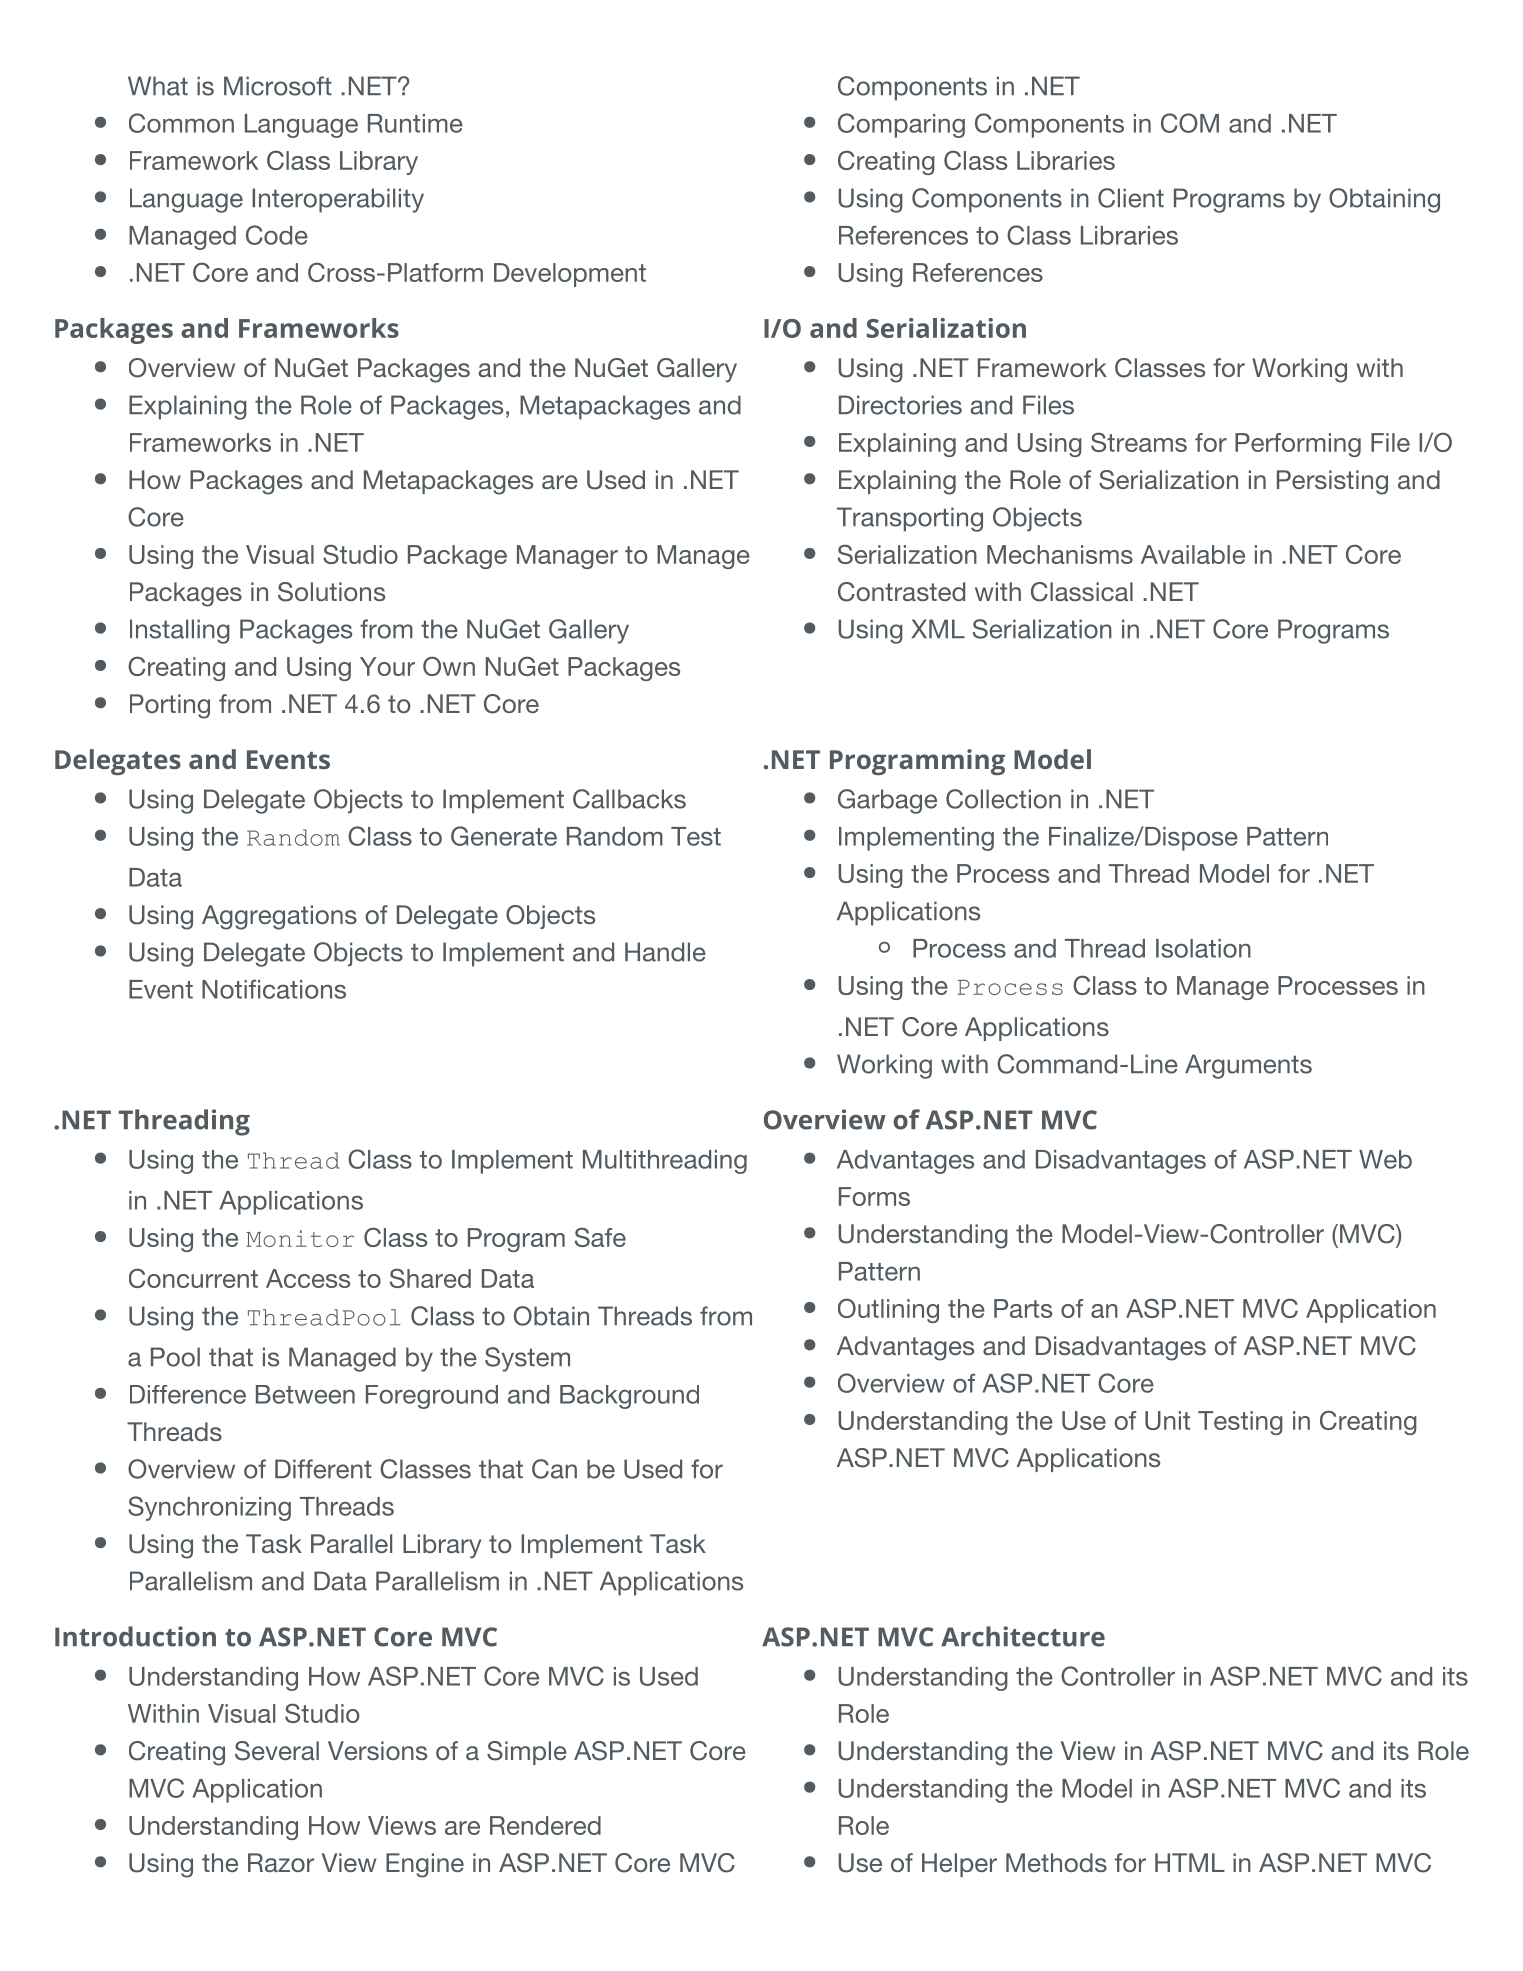 The height and width of the document is (1971, 1523). What do you see at coordinates (959, 1865) in the document?
I see `Helper` at bounding box center [959, 1865].
